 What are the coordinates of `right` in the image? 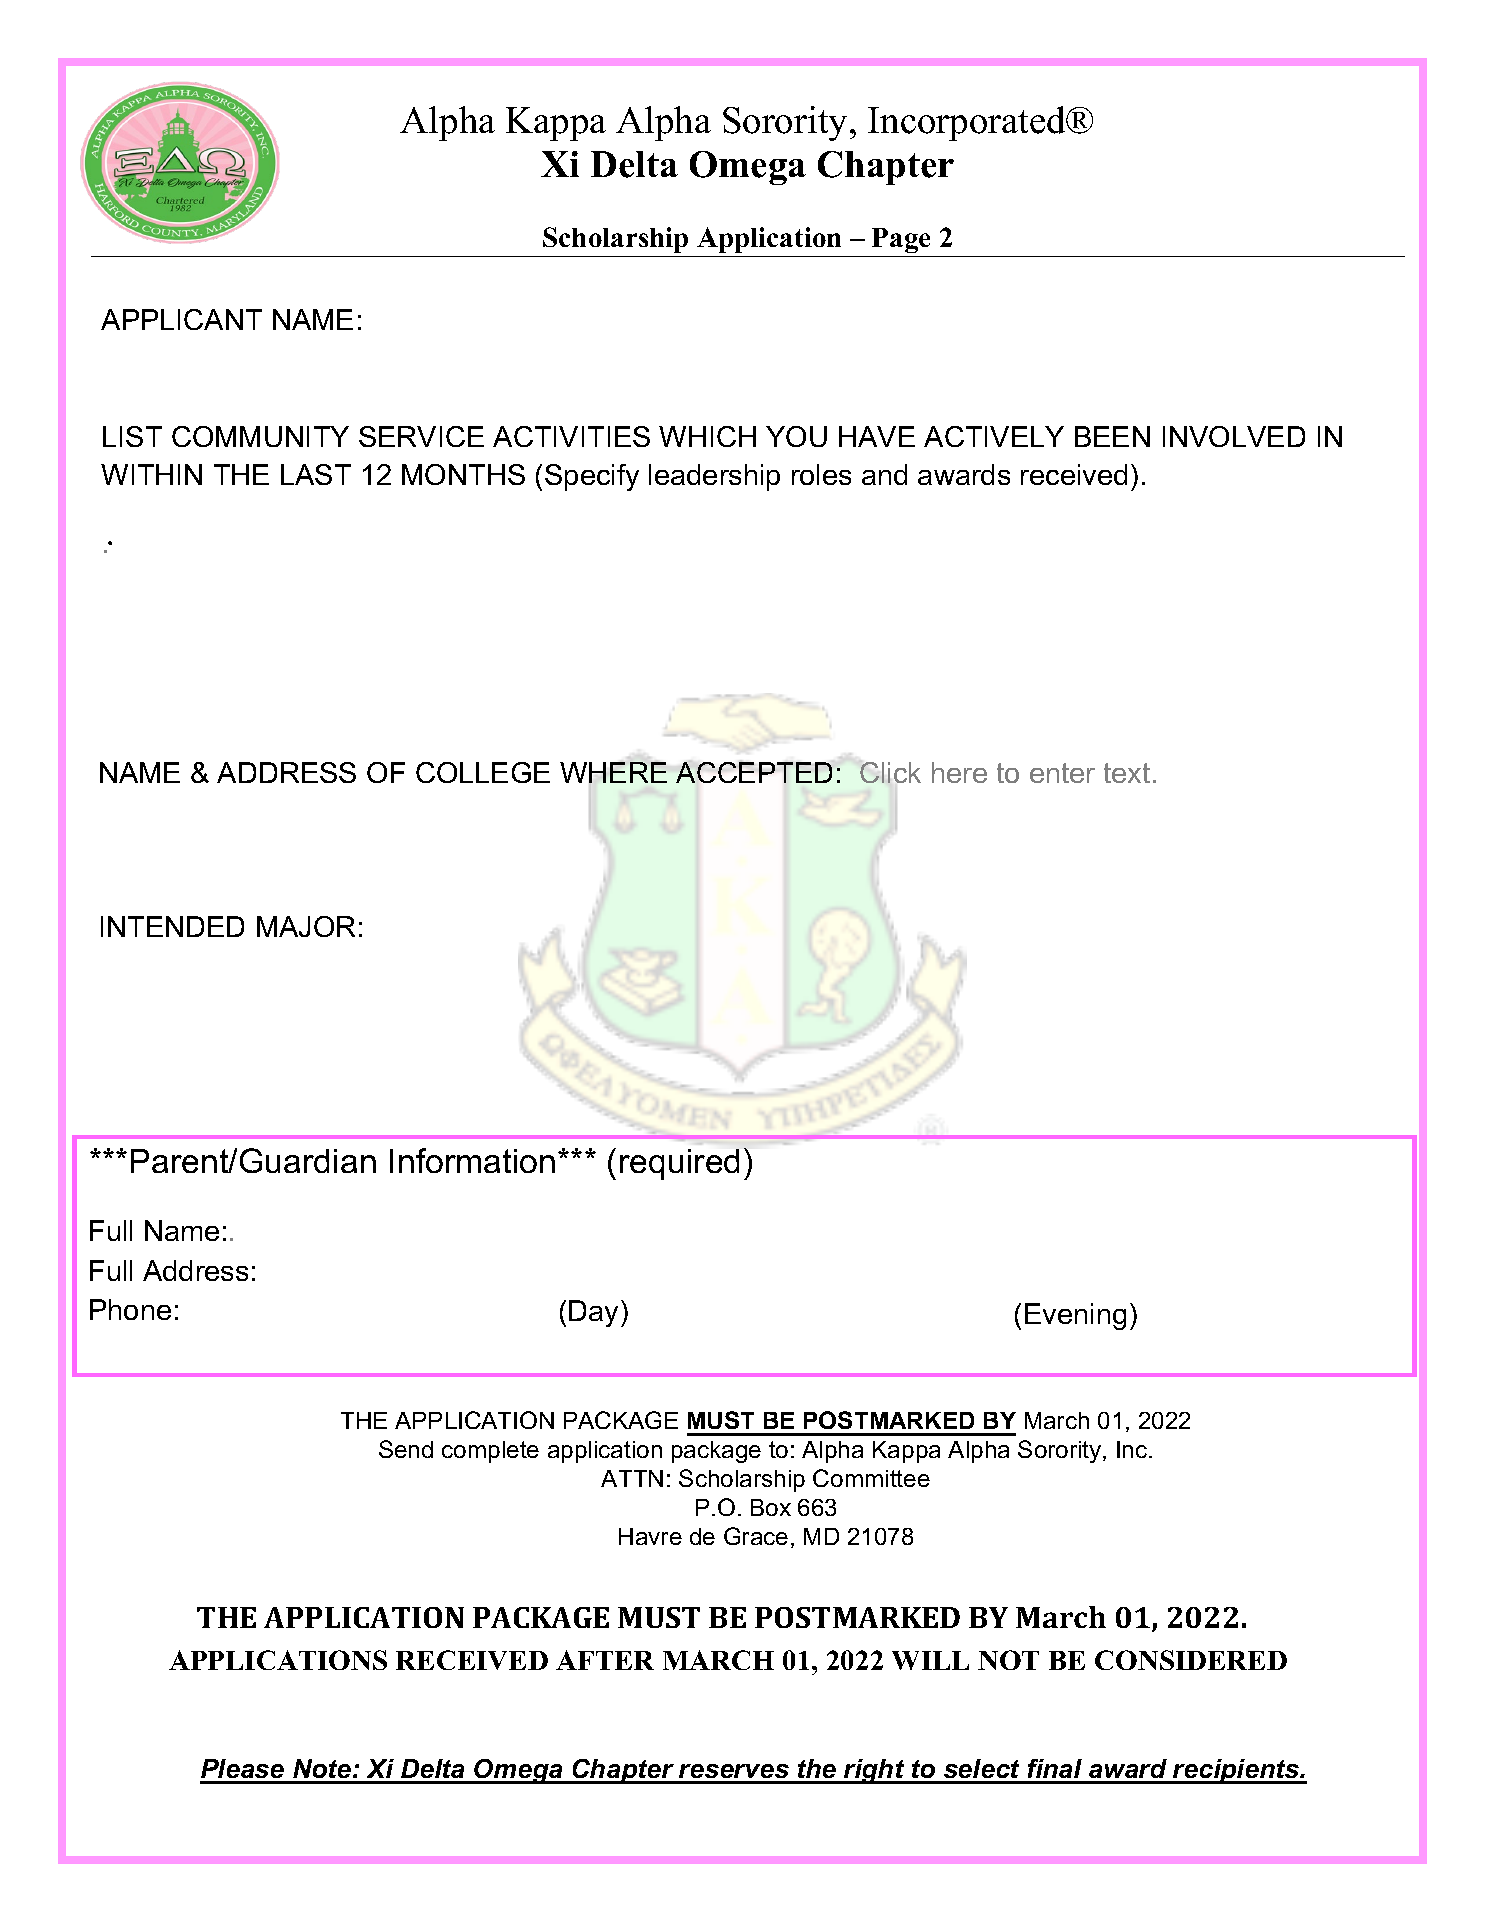 It's located at (874, 1771).
